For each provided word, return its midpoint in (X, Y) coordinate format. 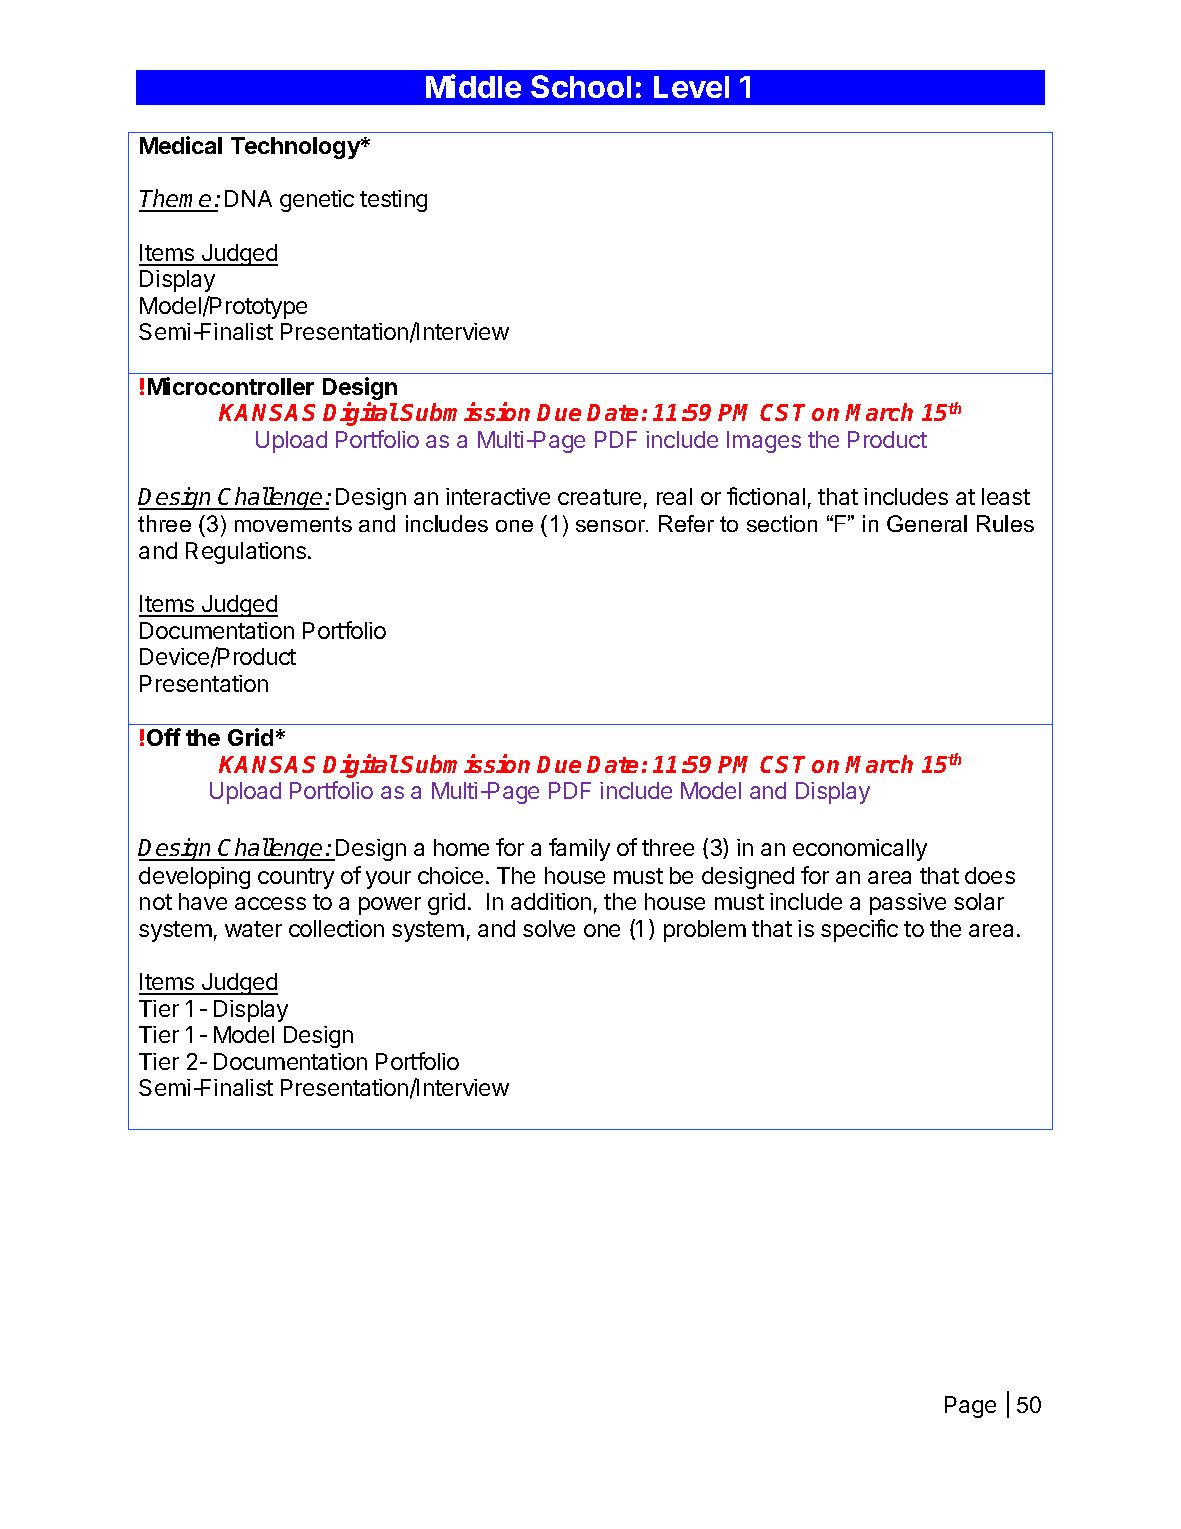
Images (764, 442)
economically (860, 850)
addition (551, 901)
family (579, 849)
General (927, 523)
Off (164, 737)
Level (691, 87)
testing (393, 201)
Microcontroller (231, 386)
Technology (296, 148)
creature (599, 497)
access (270, 903)
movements (293, 524)
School (581, 86)
